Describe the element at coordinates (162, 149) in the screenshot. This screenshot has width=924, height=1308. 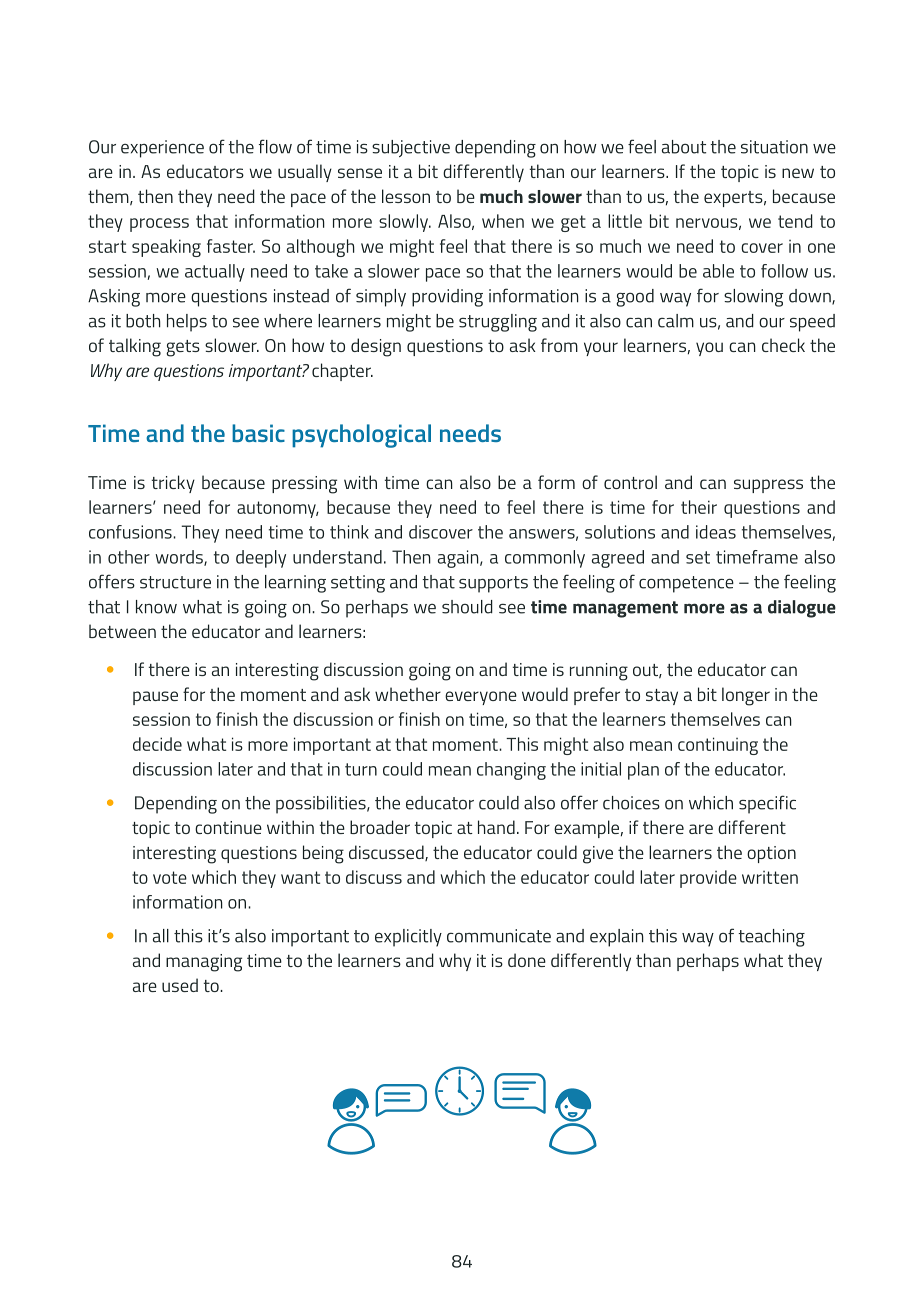
I see `experience` at that location.
